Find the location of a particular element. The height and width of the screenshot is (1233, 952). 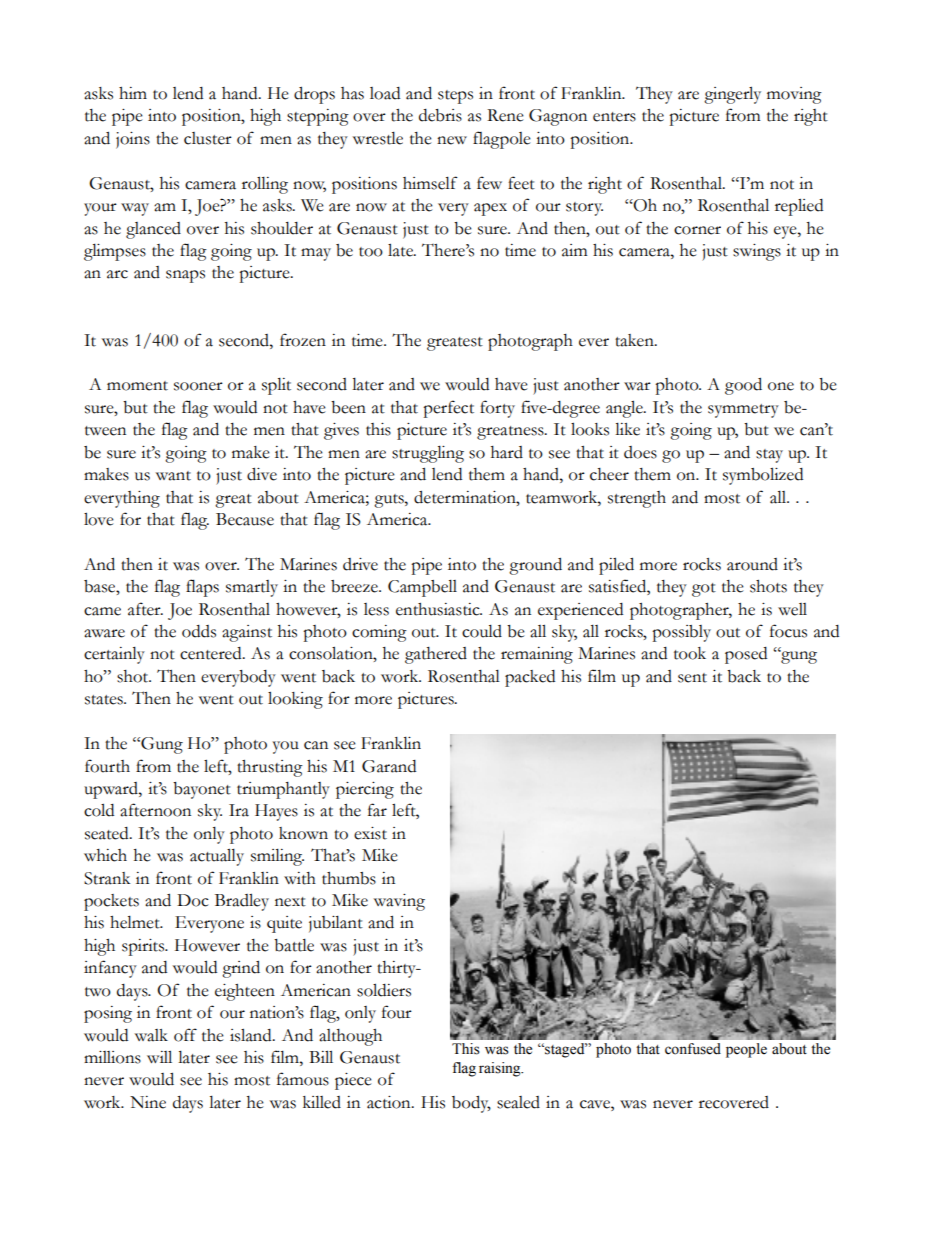

sooner is located at coordinates (198, 386).
